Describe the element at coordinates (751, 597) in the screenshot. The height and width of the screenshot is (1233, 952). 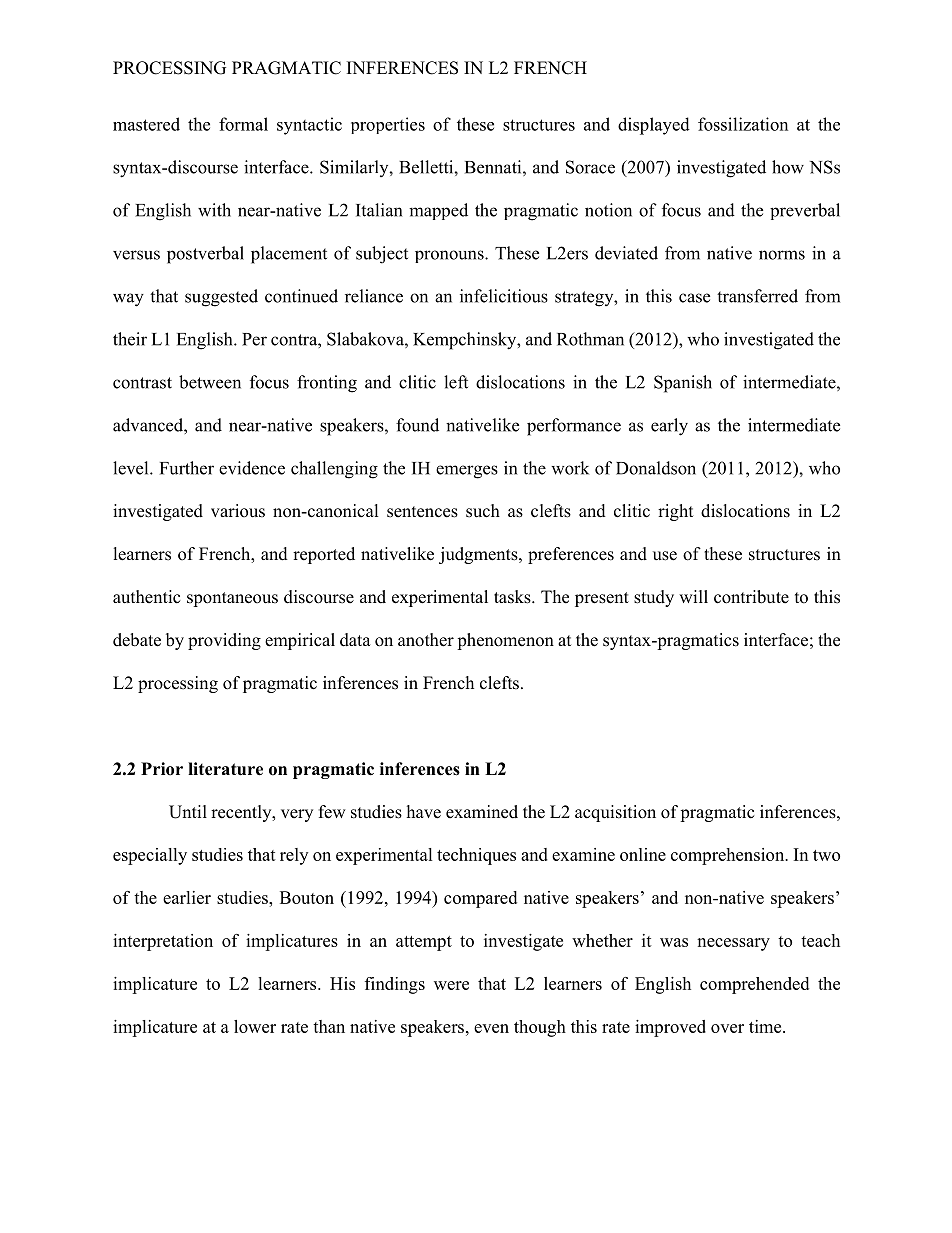
I see `contribute` at that location.
